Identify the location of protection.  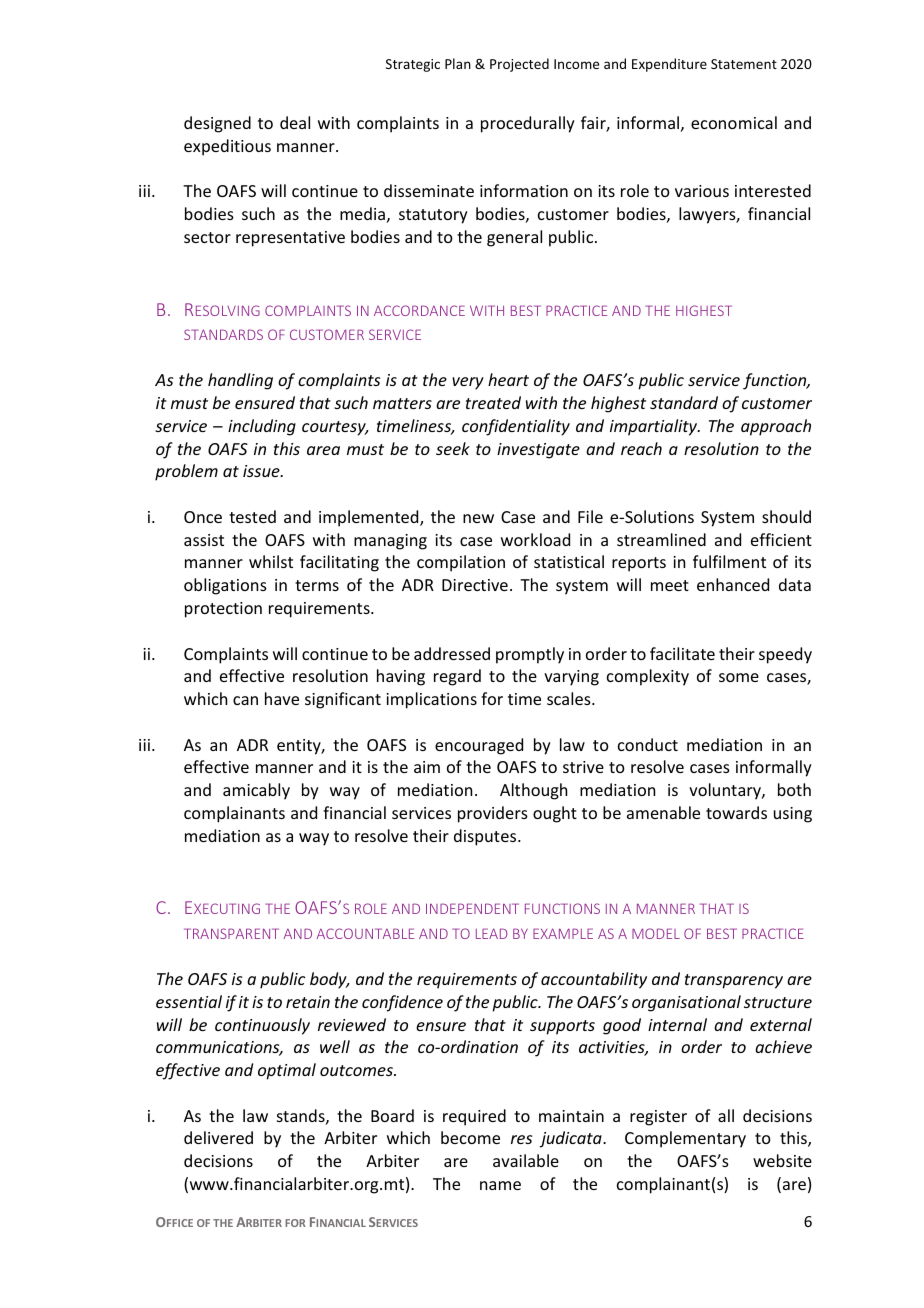
(223, 610).
